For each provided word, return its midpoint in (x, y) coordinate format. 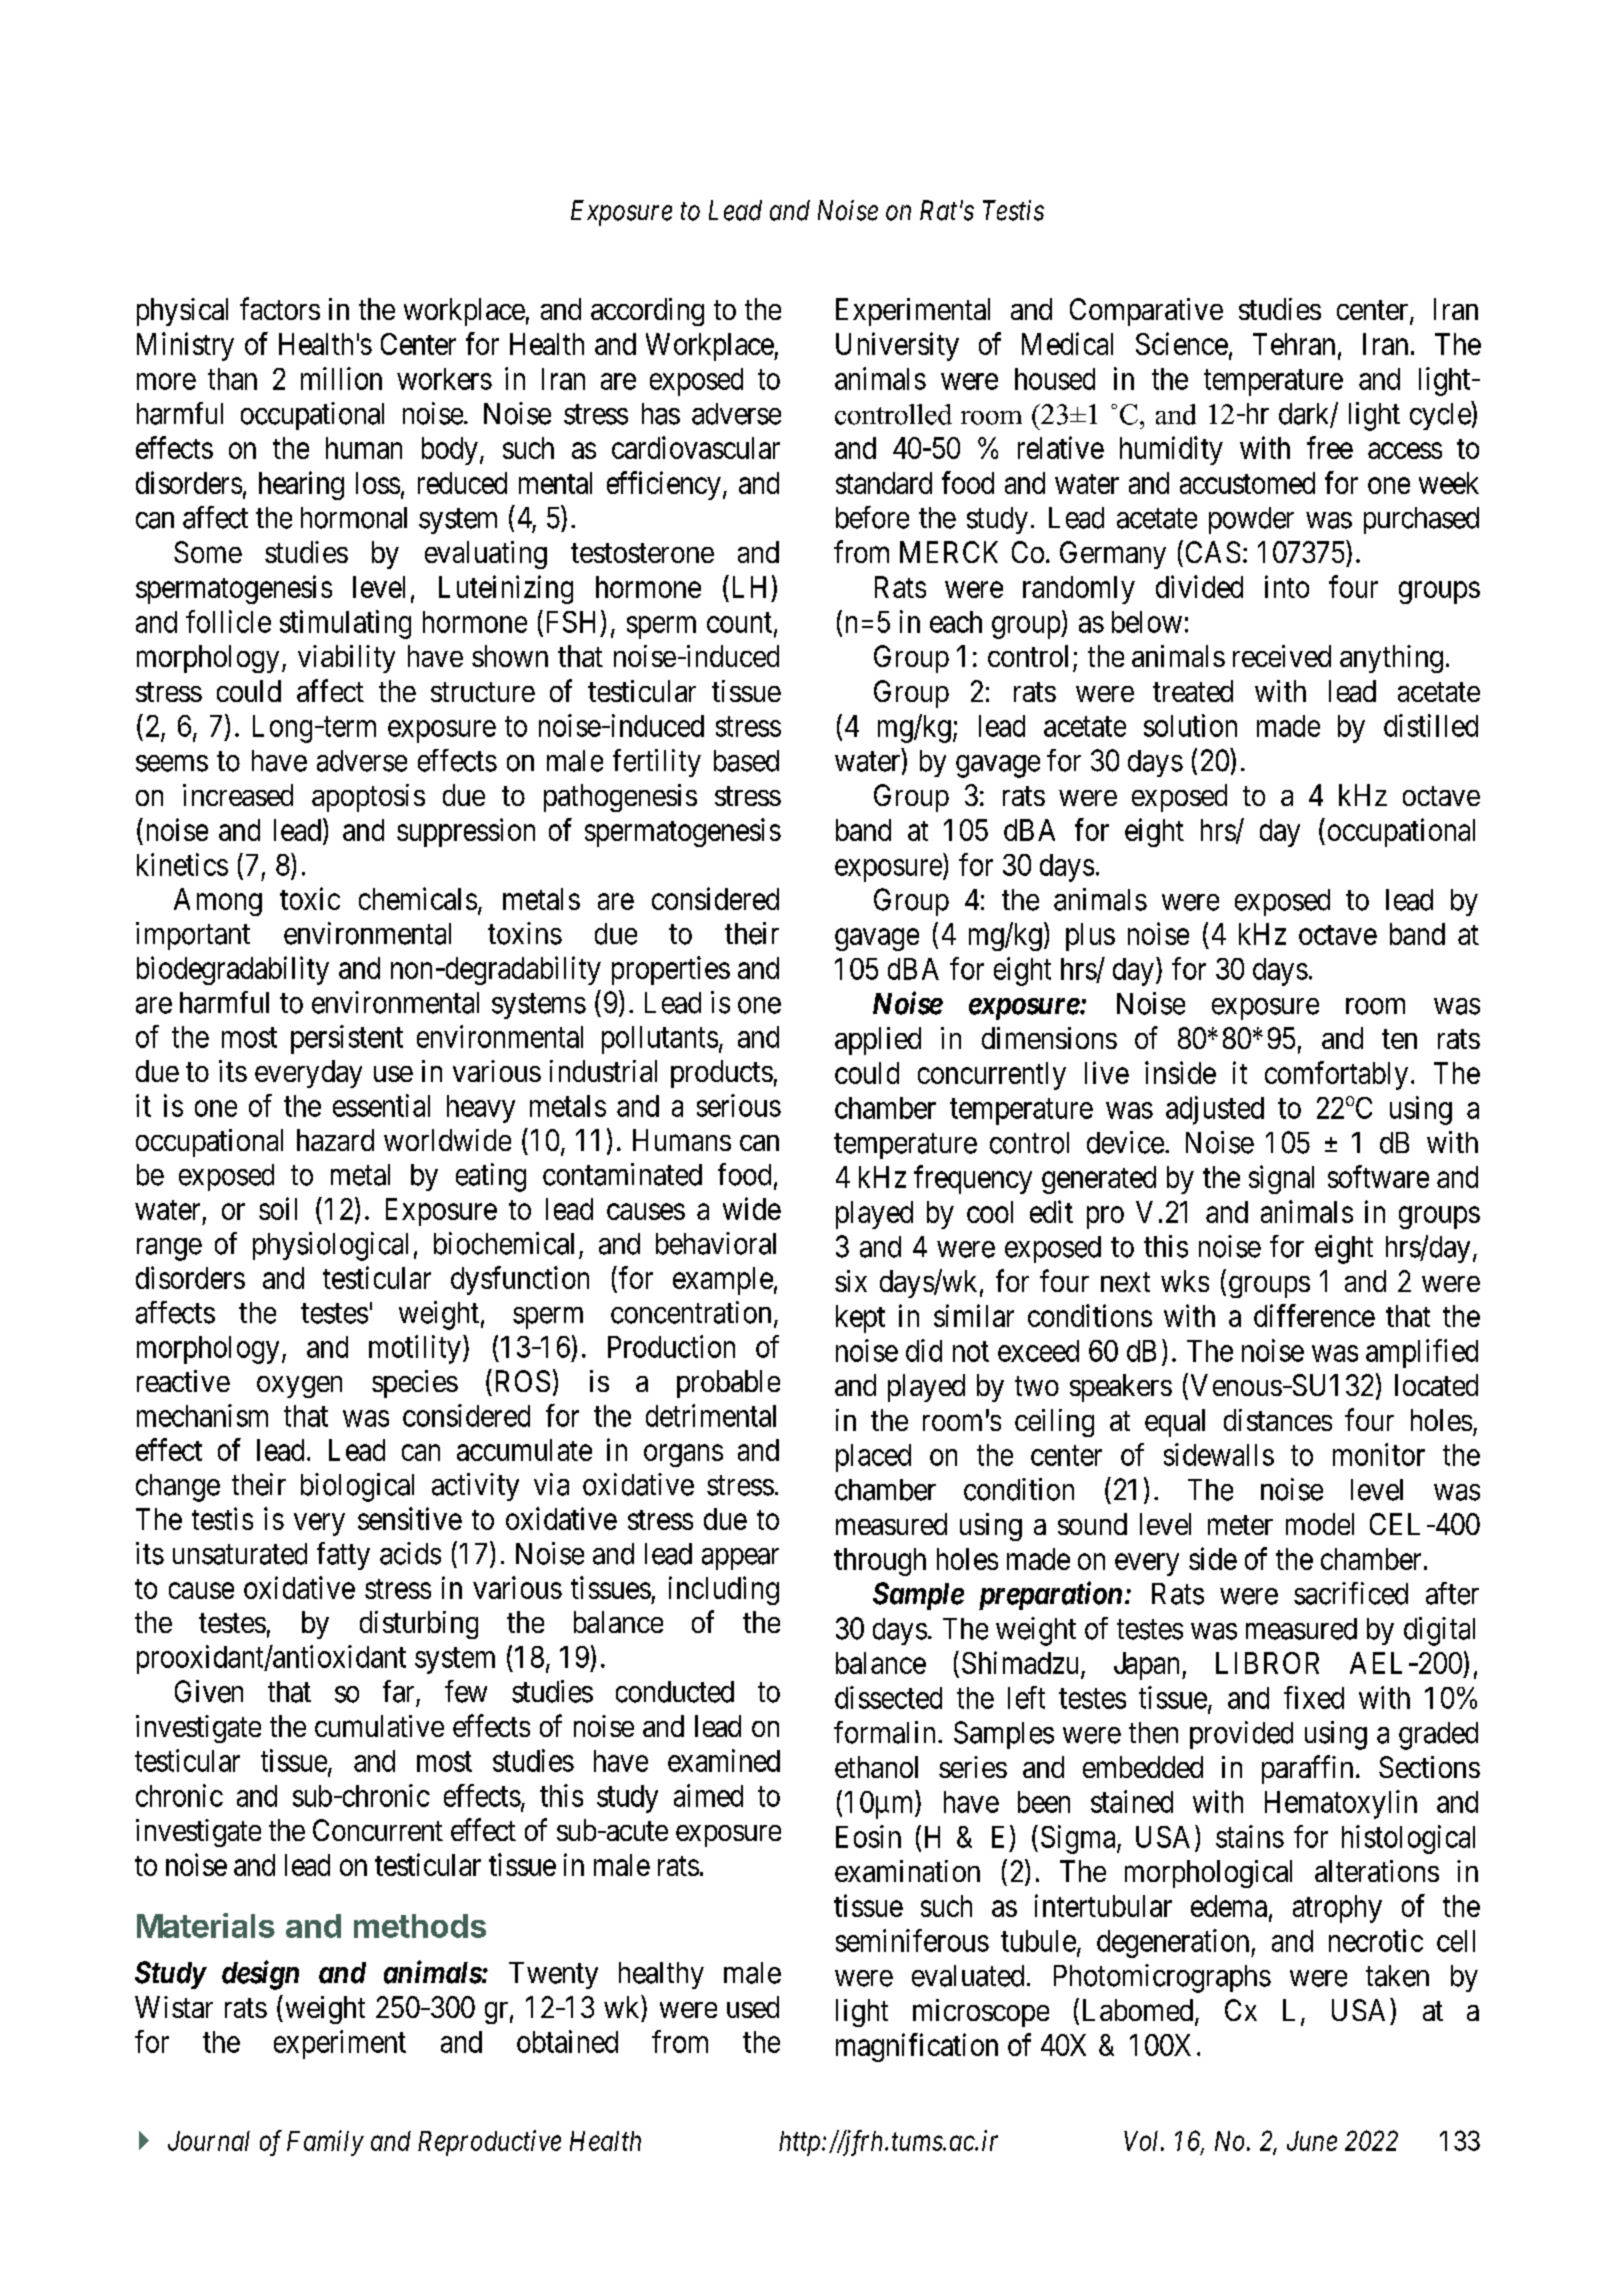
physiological (330, 1246)
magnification (917, 2047)
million (341, 378)
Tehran (1294, 344)
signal (1281, 1179)
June (1312, 2141)
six (851, 1281)
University (897, 346)
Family (325, 2143)
